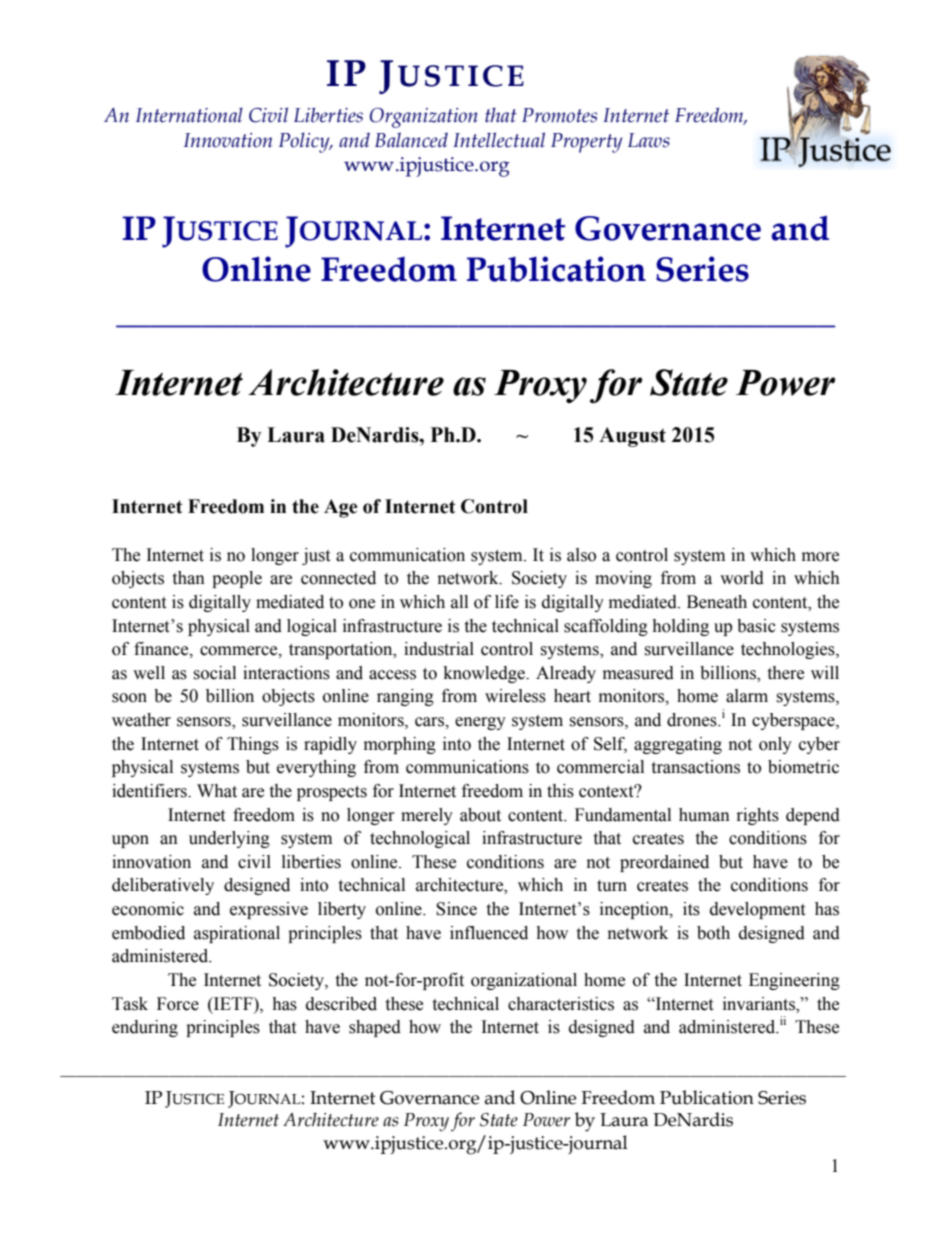 The height and width of the screenshot is (1233, 952). Describe the element at coordinates (253, 745) in the screenshot. I see `Things` at that location.
